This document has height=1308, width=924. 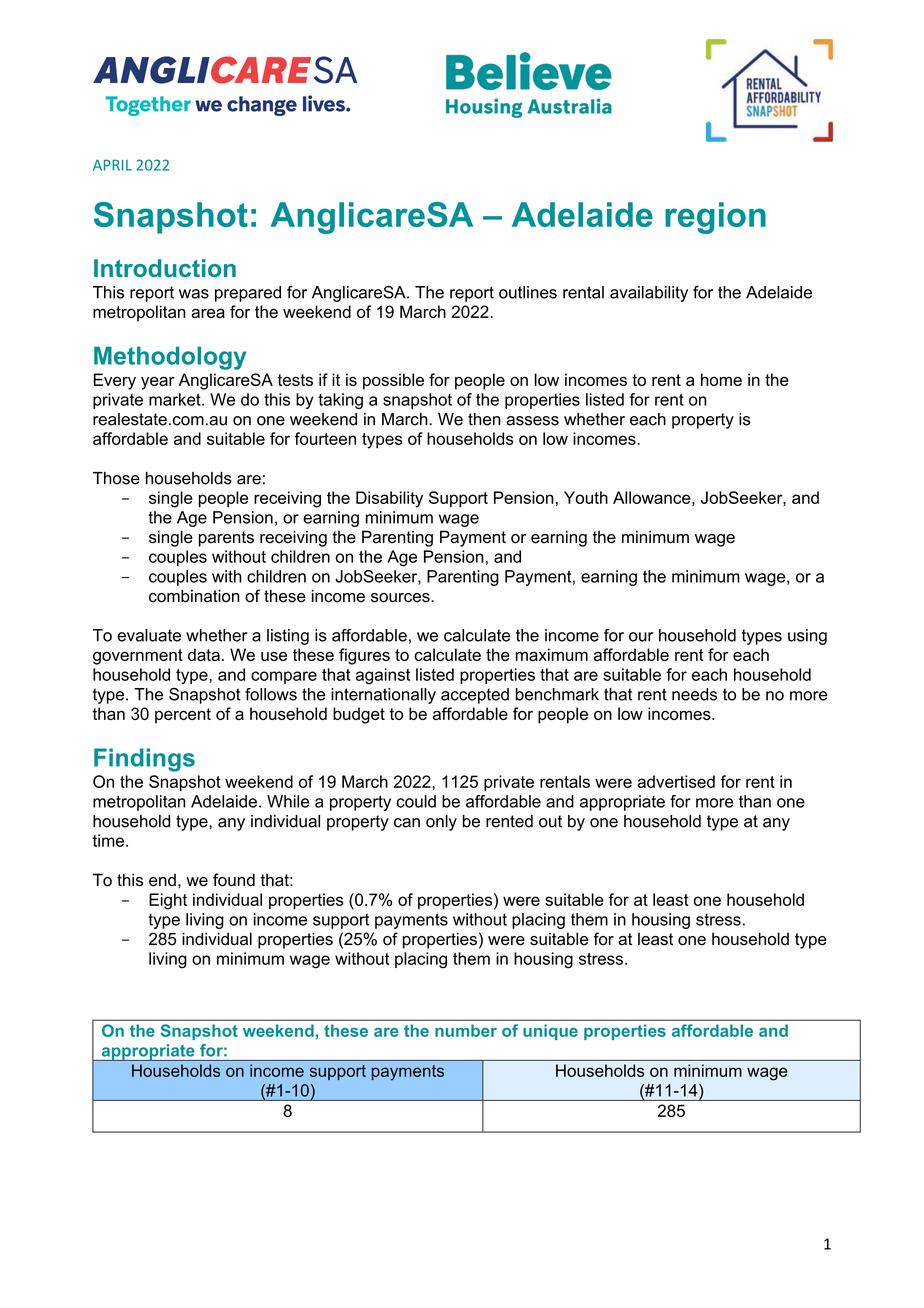 I want to click on number, so click(x=466, y=1030).
